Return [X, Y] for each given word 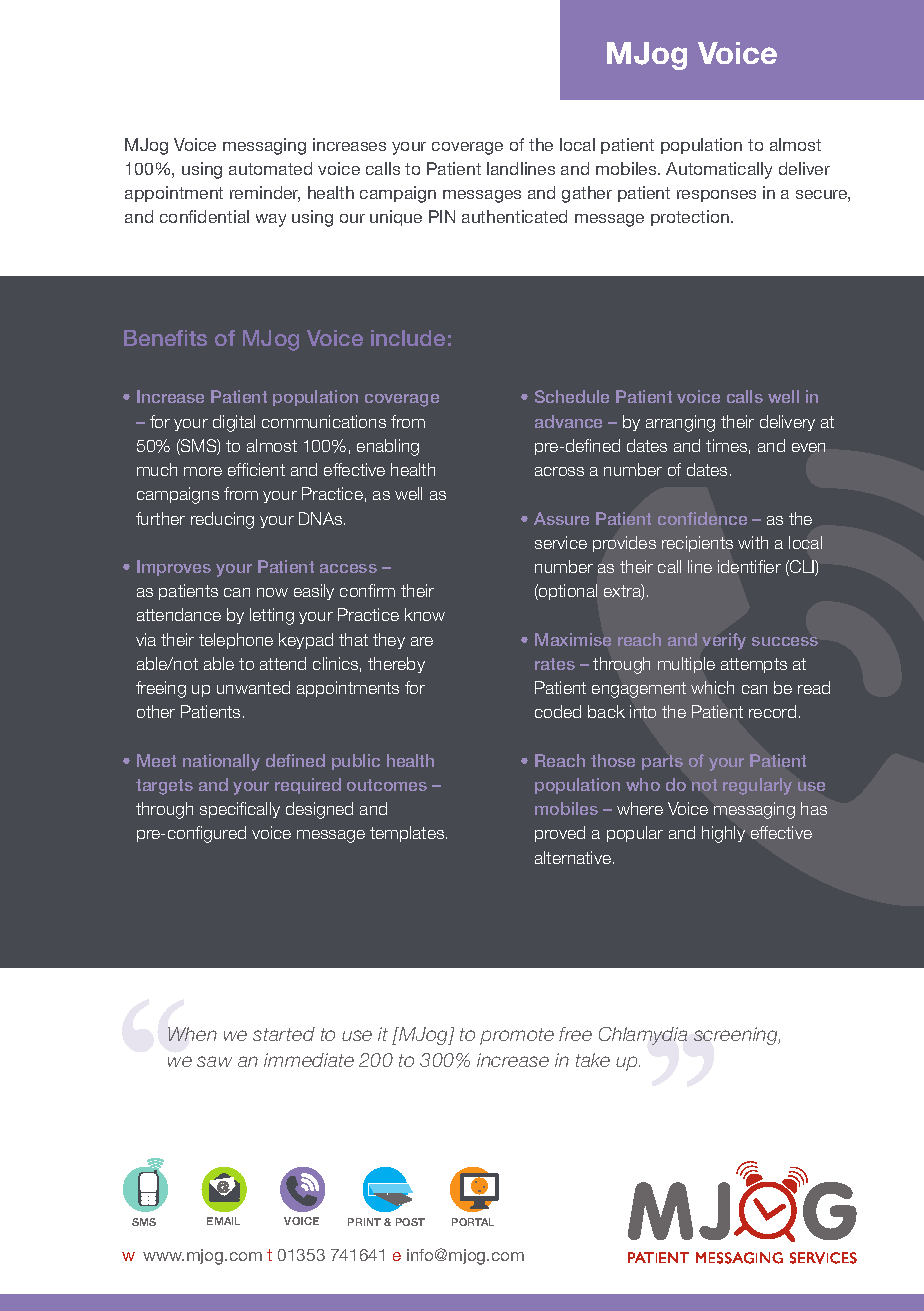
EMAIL [223, 1221]
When [192, 1034]
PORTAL [473, 1222]
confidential [204, 216]
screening [737, 1036]
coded [558, 711]
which [712, 687]
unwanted [253, 687]
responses [716, 196]
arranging [680, 423]
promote [517, 1036]
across [559, 471]
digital [234, 423]
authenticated [514, 216]
